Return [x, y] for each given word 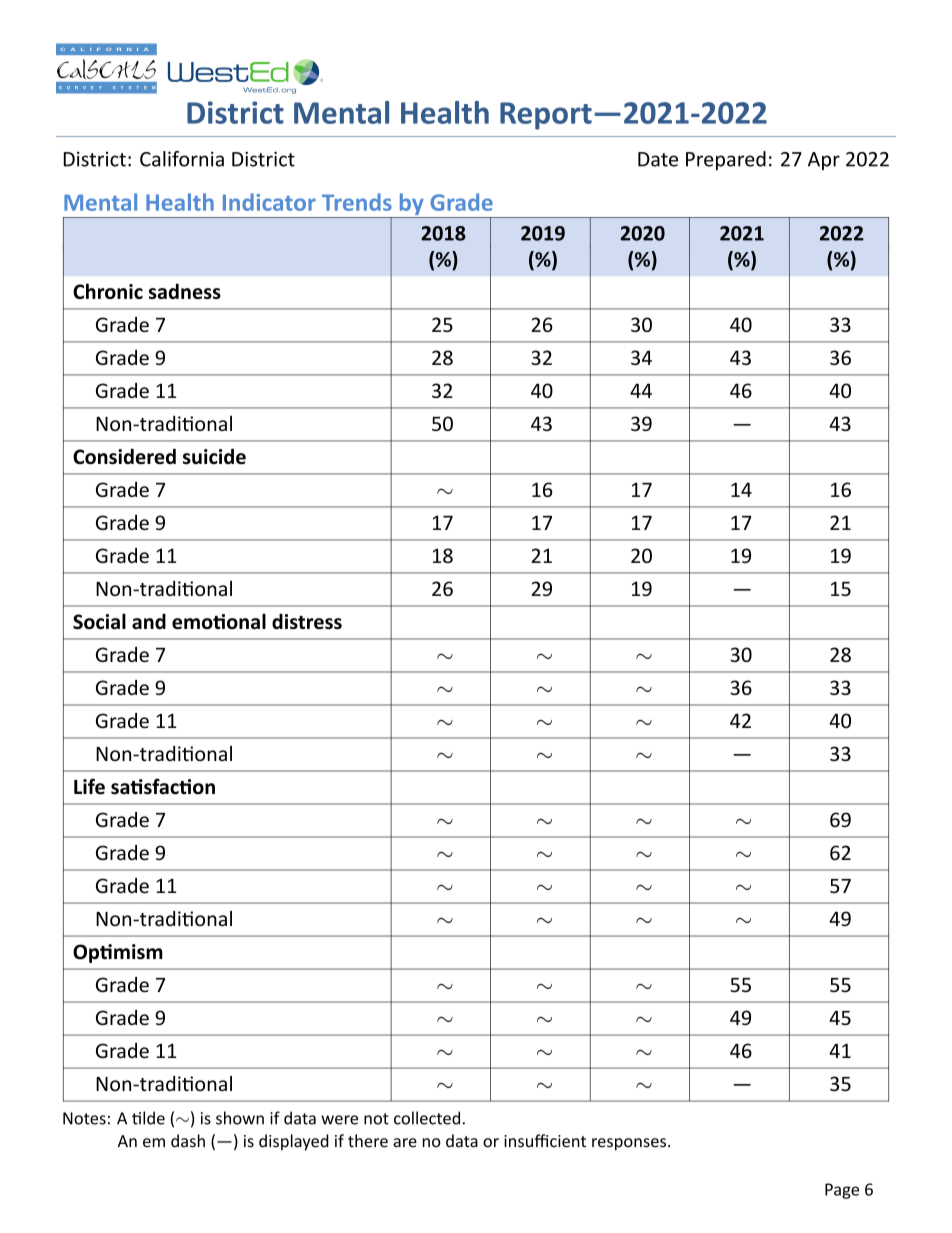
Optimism [118, 953]
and [149, 621]
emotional [219, 621]
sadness [185, 291]
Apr [824, 161]
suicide [214, 456]
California [182, 159]
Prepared [726, 160]
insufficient [545, 1141]
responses [629, 1144]
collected [427, 1118]
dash [188, 1141]
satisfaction [163, 786]
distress [307, 621]
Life [89, 786]
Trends [357, 202]
